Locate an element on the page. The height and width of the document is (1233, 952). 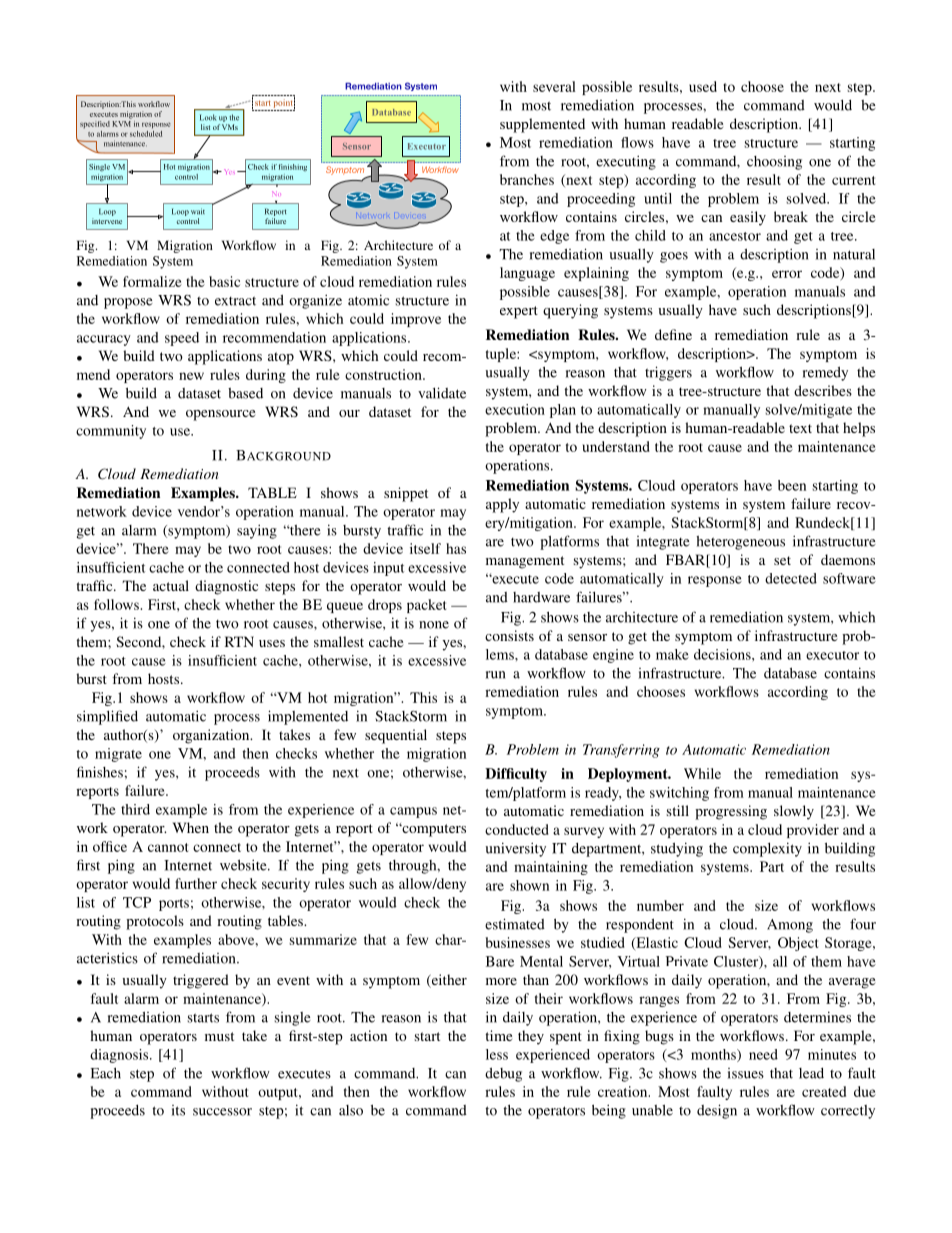
Look is located at coordinates (208, 117).
